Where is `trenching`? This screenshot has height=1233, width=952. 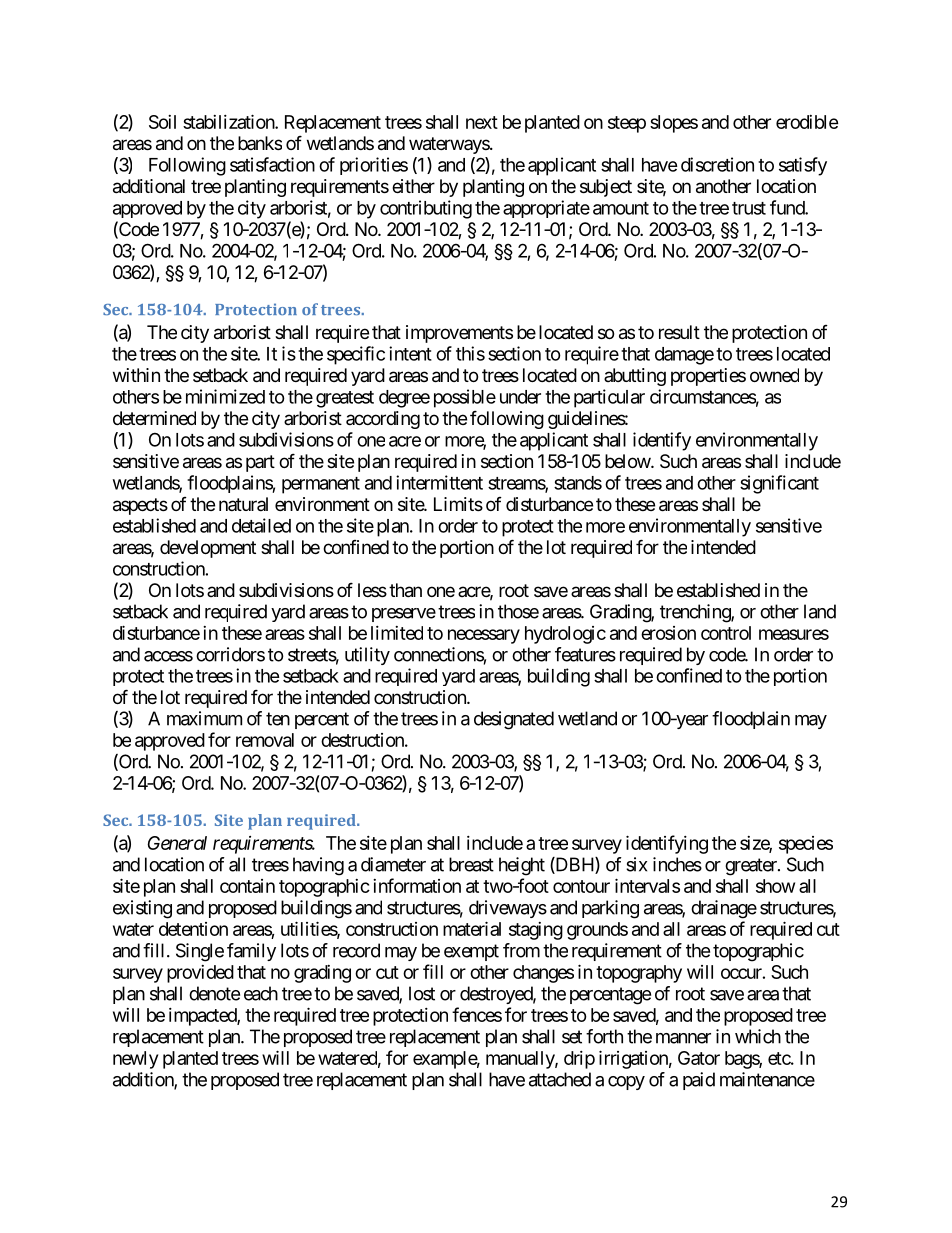
trenching is located at coordinates (696, 613).
